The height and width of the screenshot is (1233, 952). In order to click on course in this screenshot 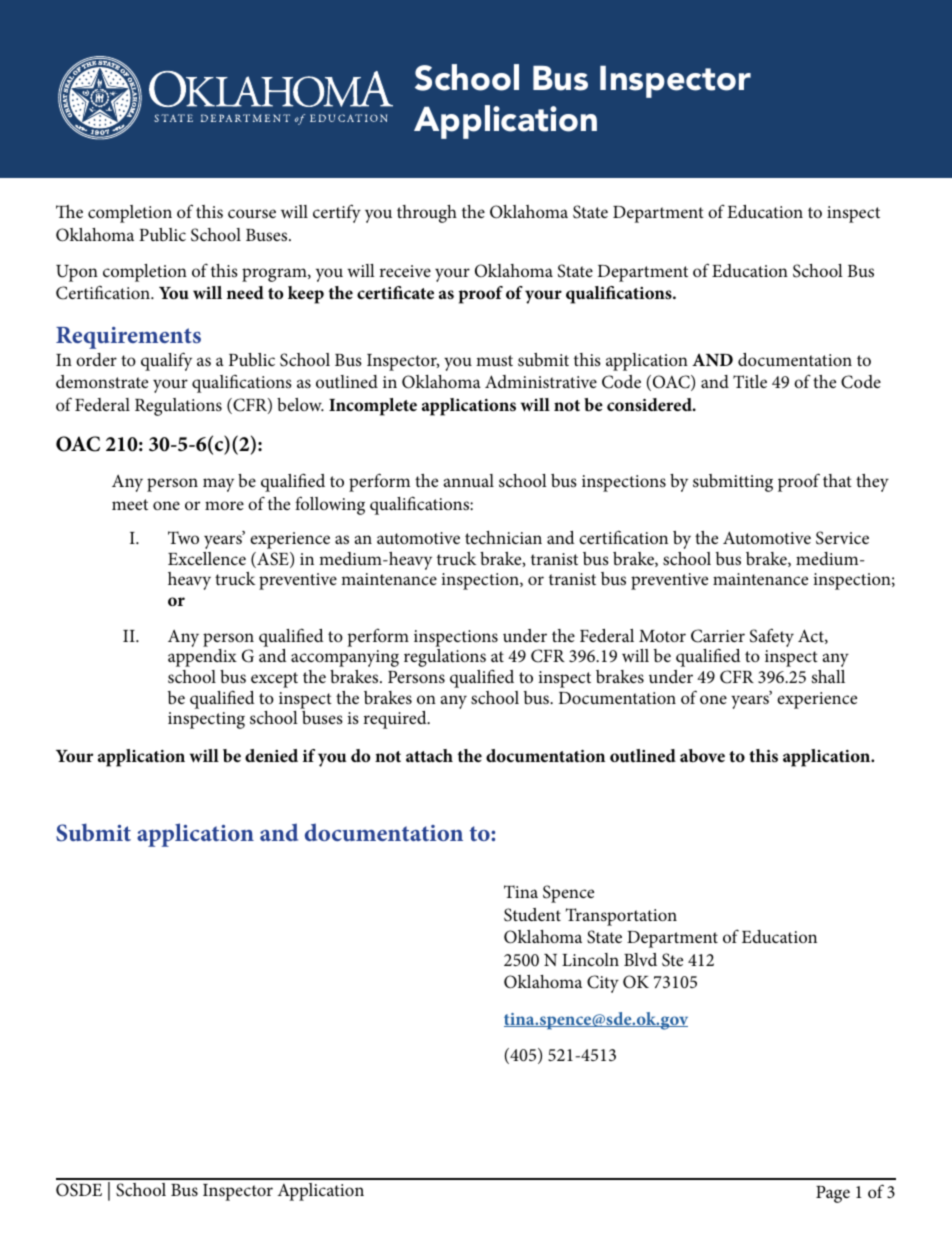, I will do `click(252, 213)`.
